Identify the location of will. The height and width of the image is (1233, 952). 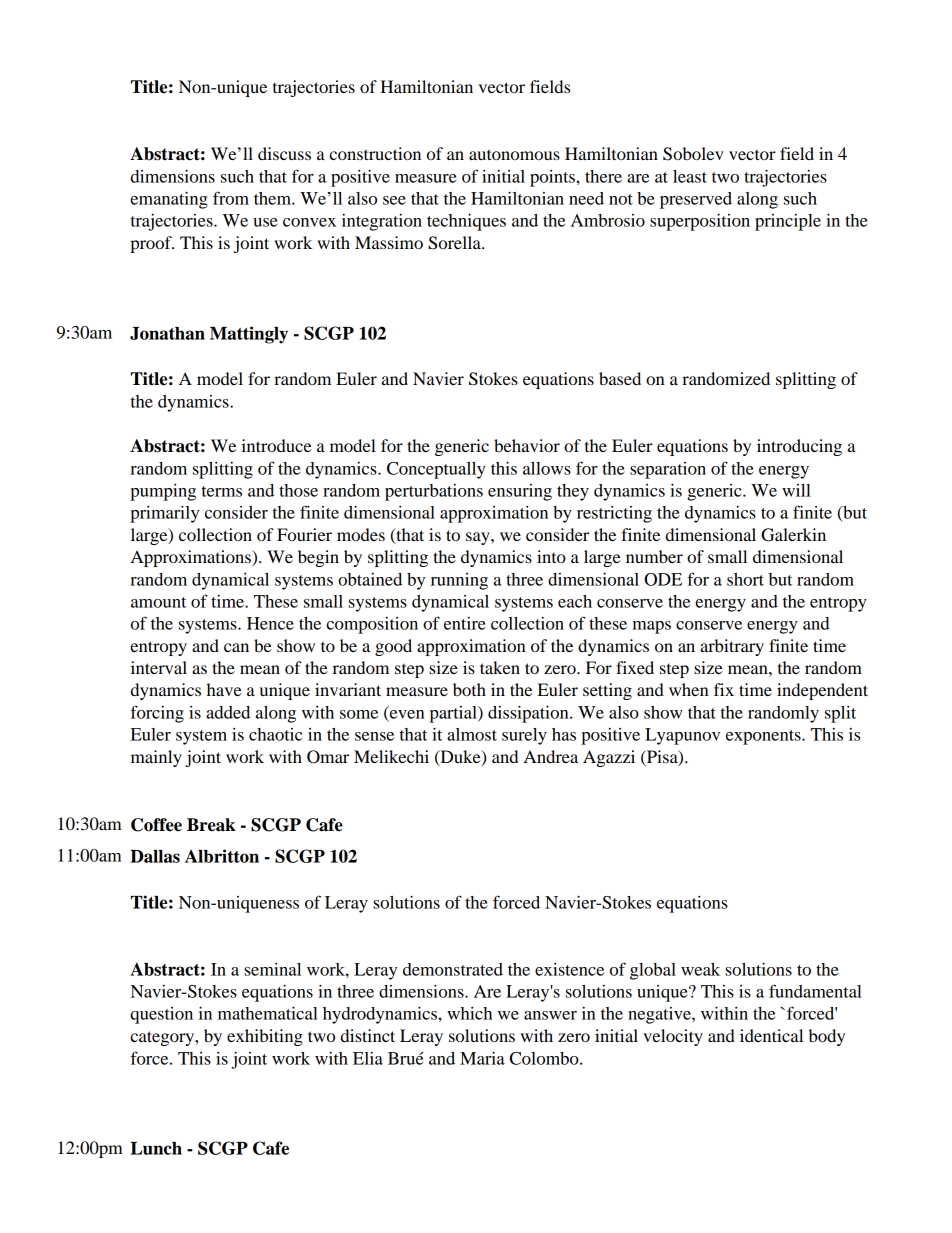
(796, 490).
